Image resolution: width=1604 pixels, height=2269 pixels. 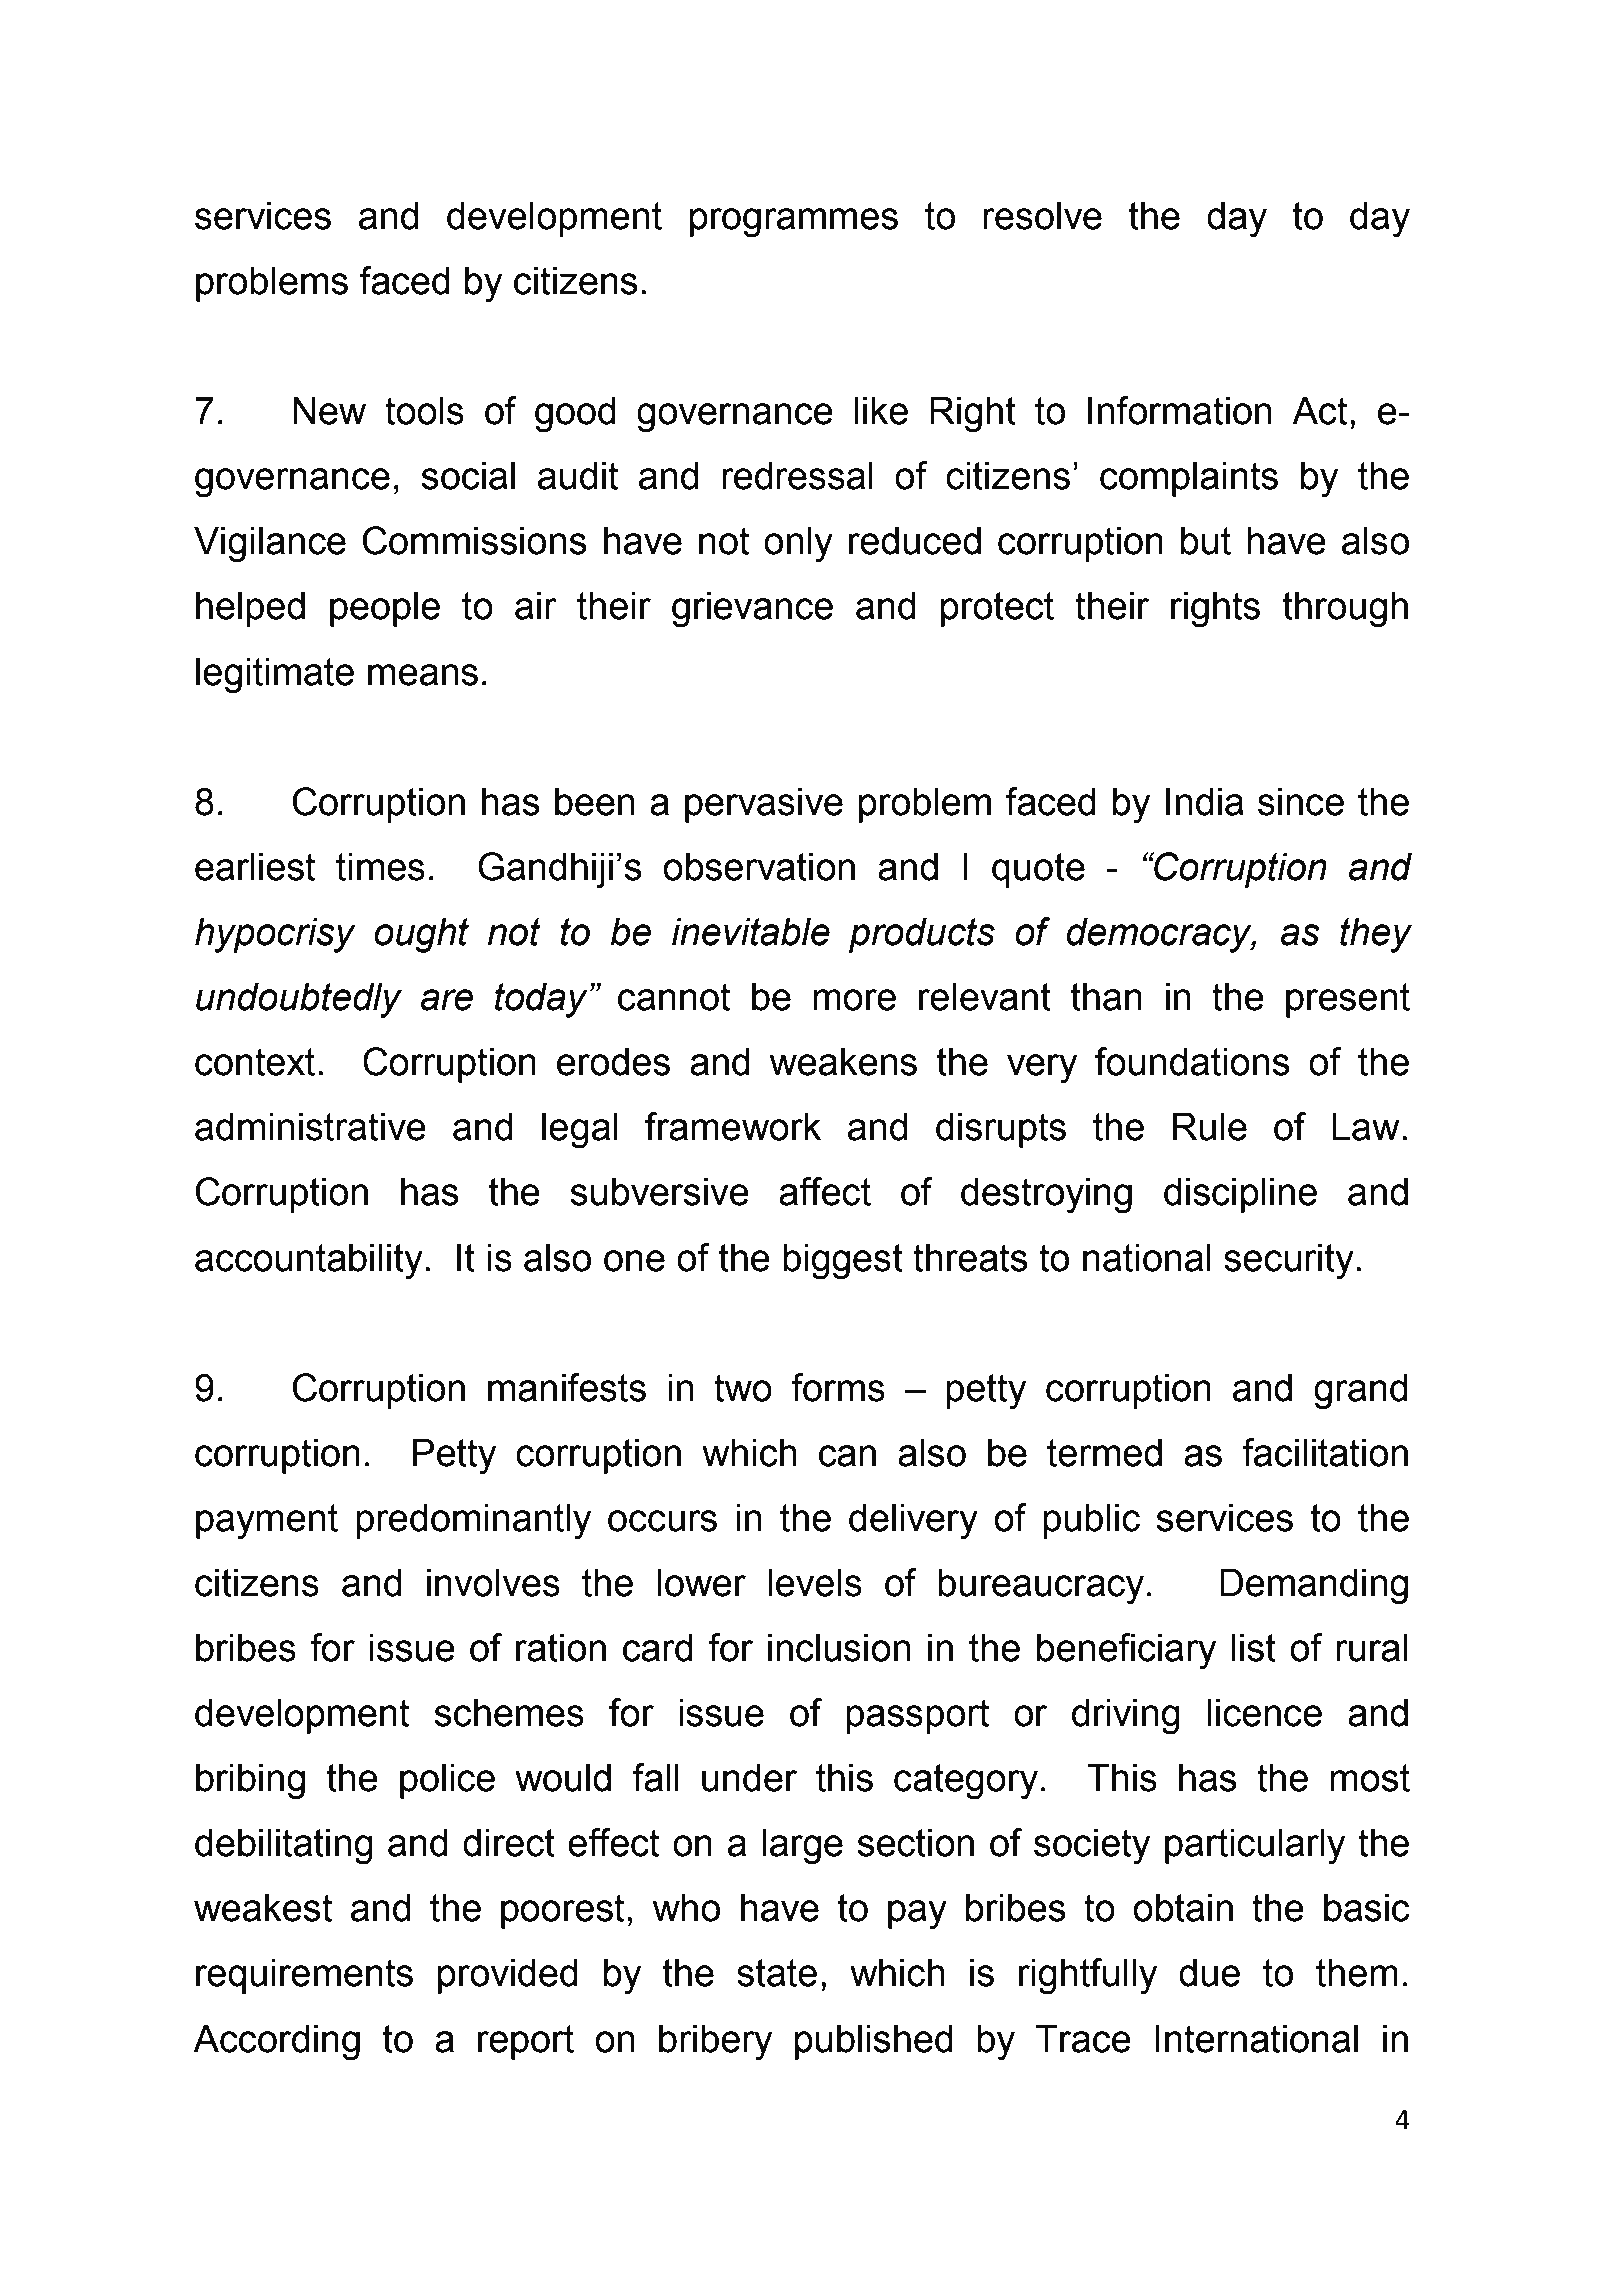 I want to click on predominantly, so click(x=473, y=1521).
